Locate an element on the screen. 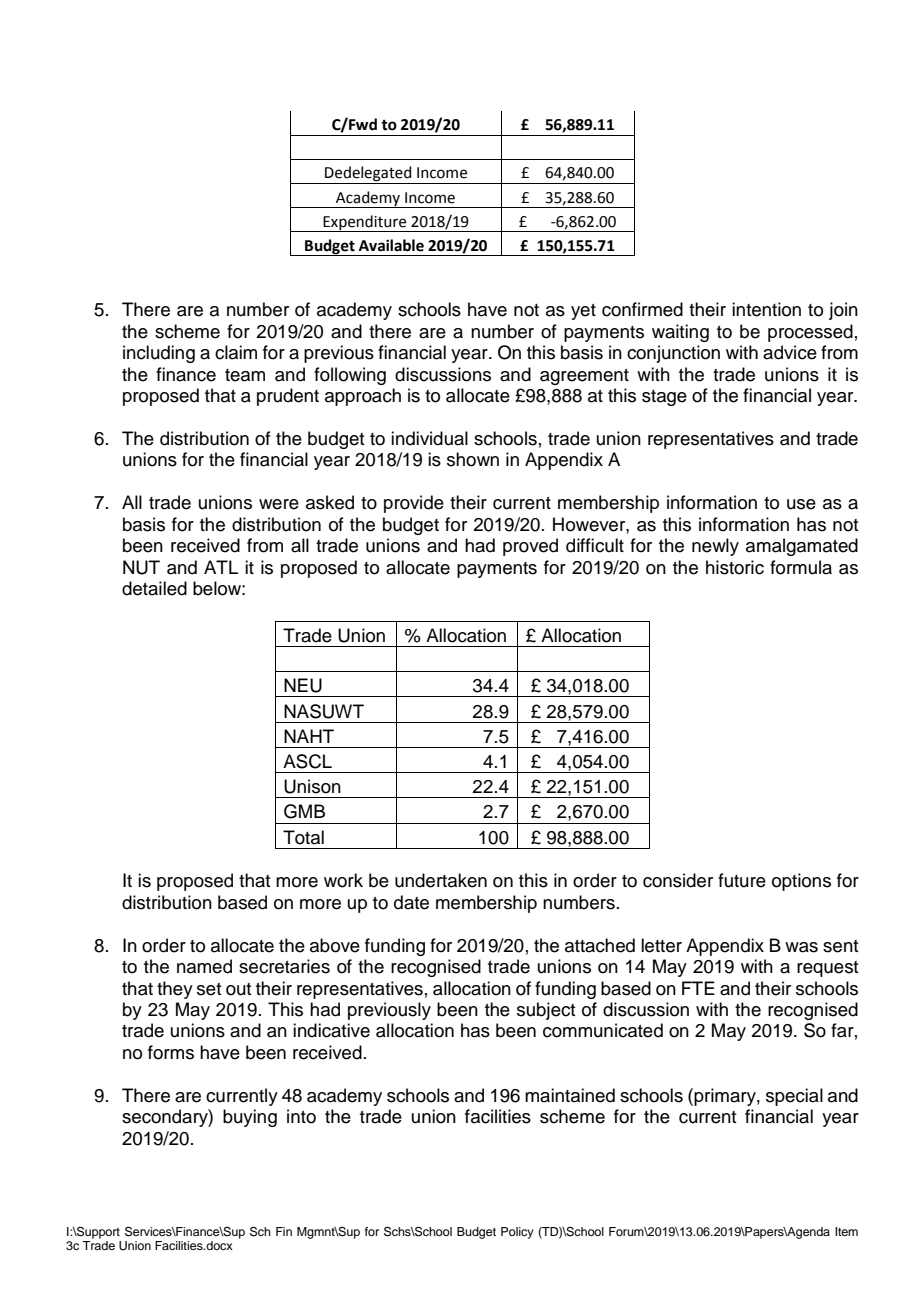 Image resolution: width=924 pixels, height=1308 pixels. use is located at coordinates (801, 504).
